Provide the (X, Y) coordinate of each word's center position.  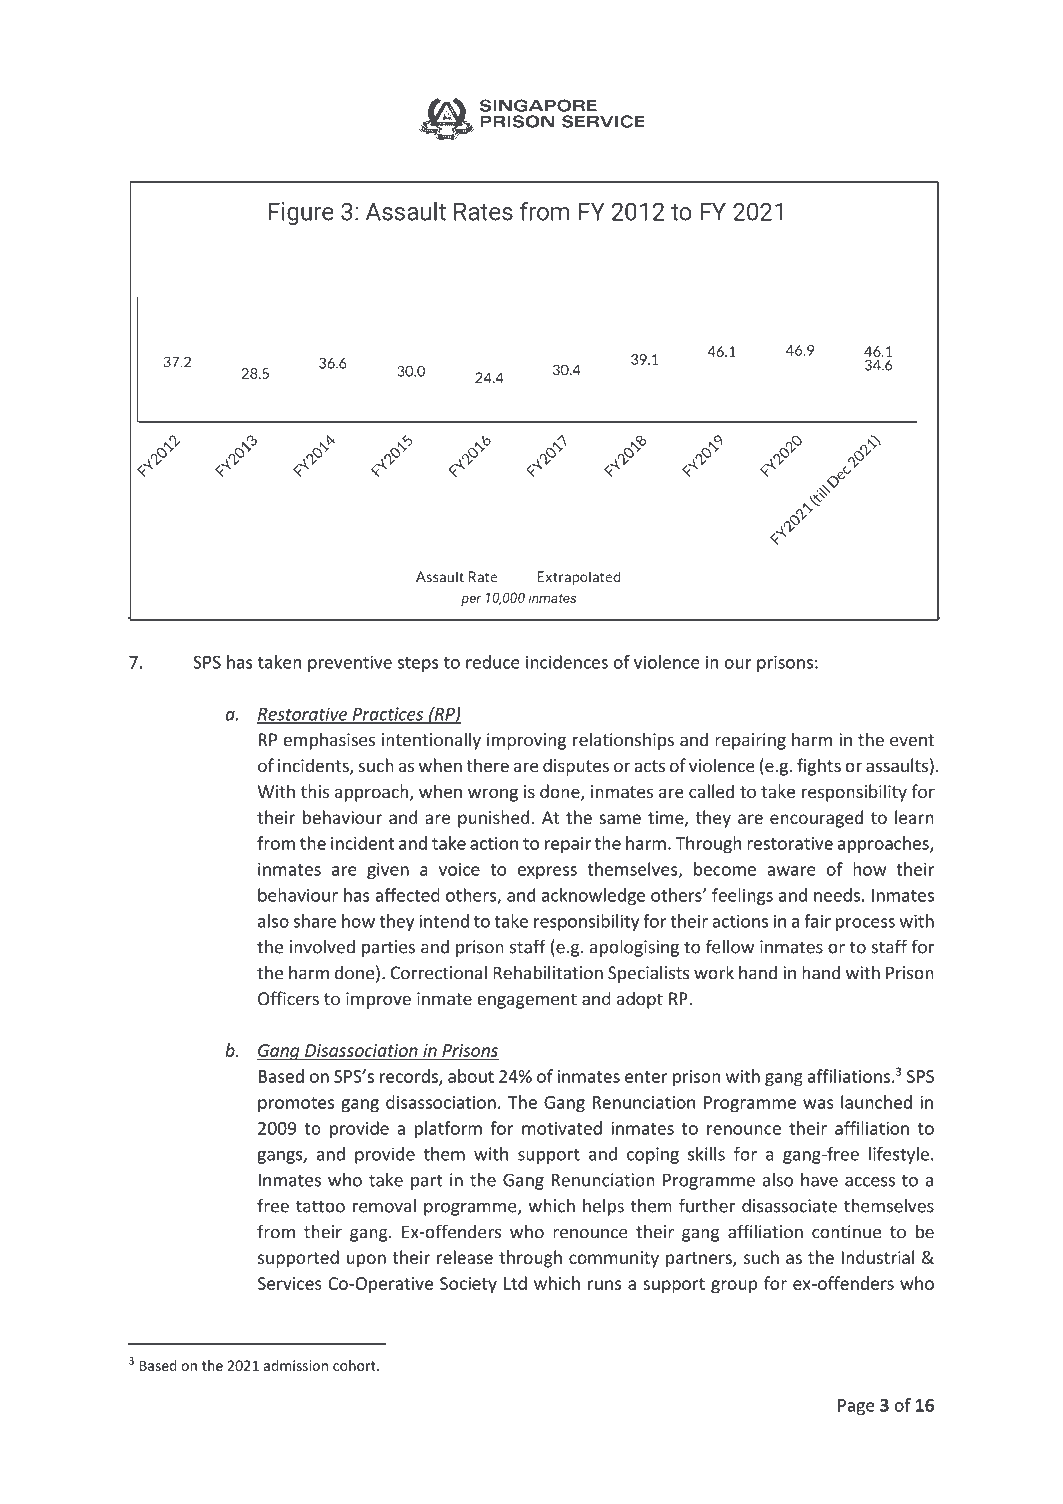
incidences (567, 662)
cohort (355, 1365)
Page (856, 1407)
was (818, 1104)
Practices (388, 715)
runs (604, 1285)
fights (819, 767)
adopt (640, 1000)
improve (378, 1000)
